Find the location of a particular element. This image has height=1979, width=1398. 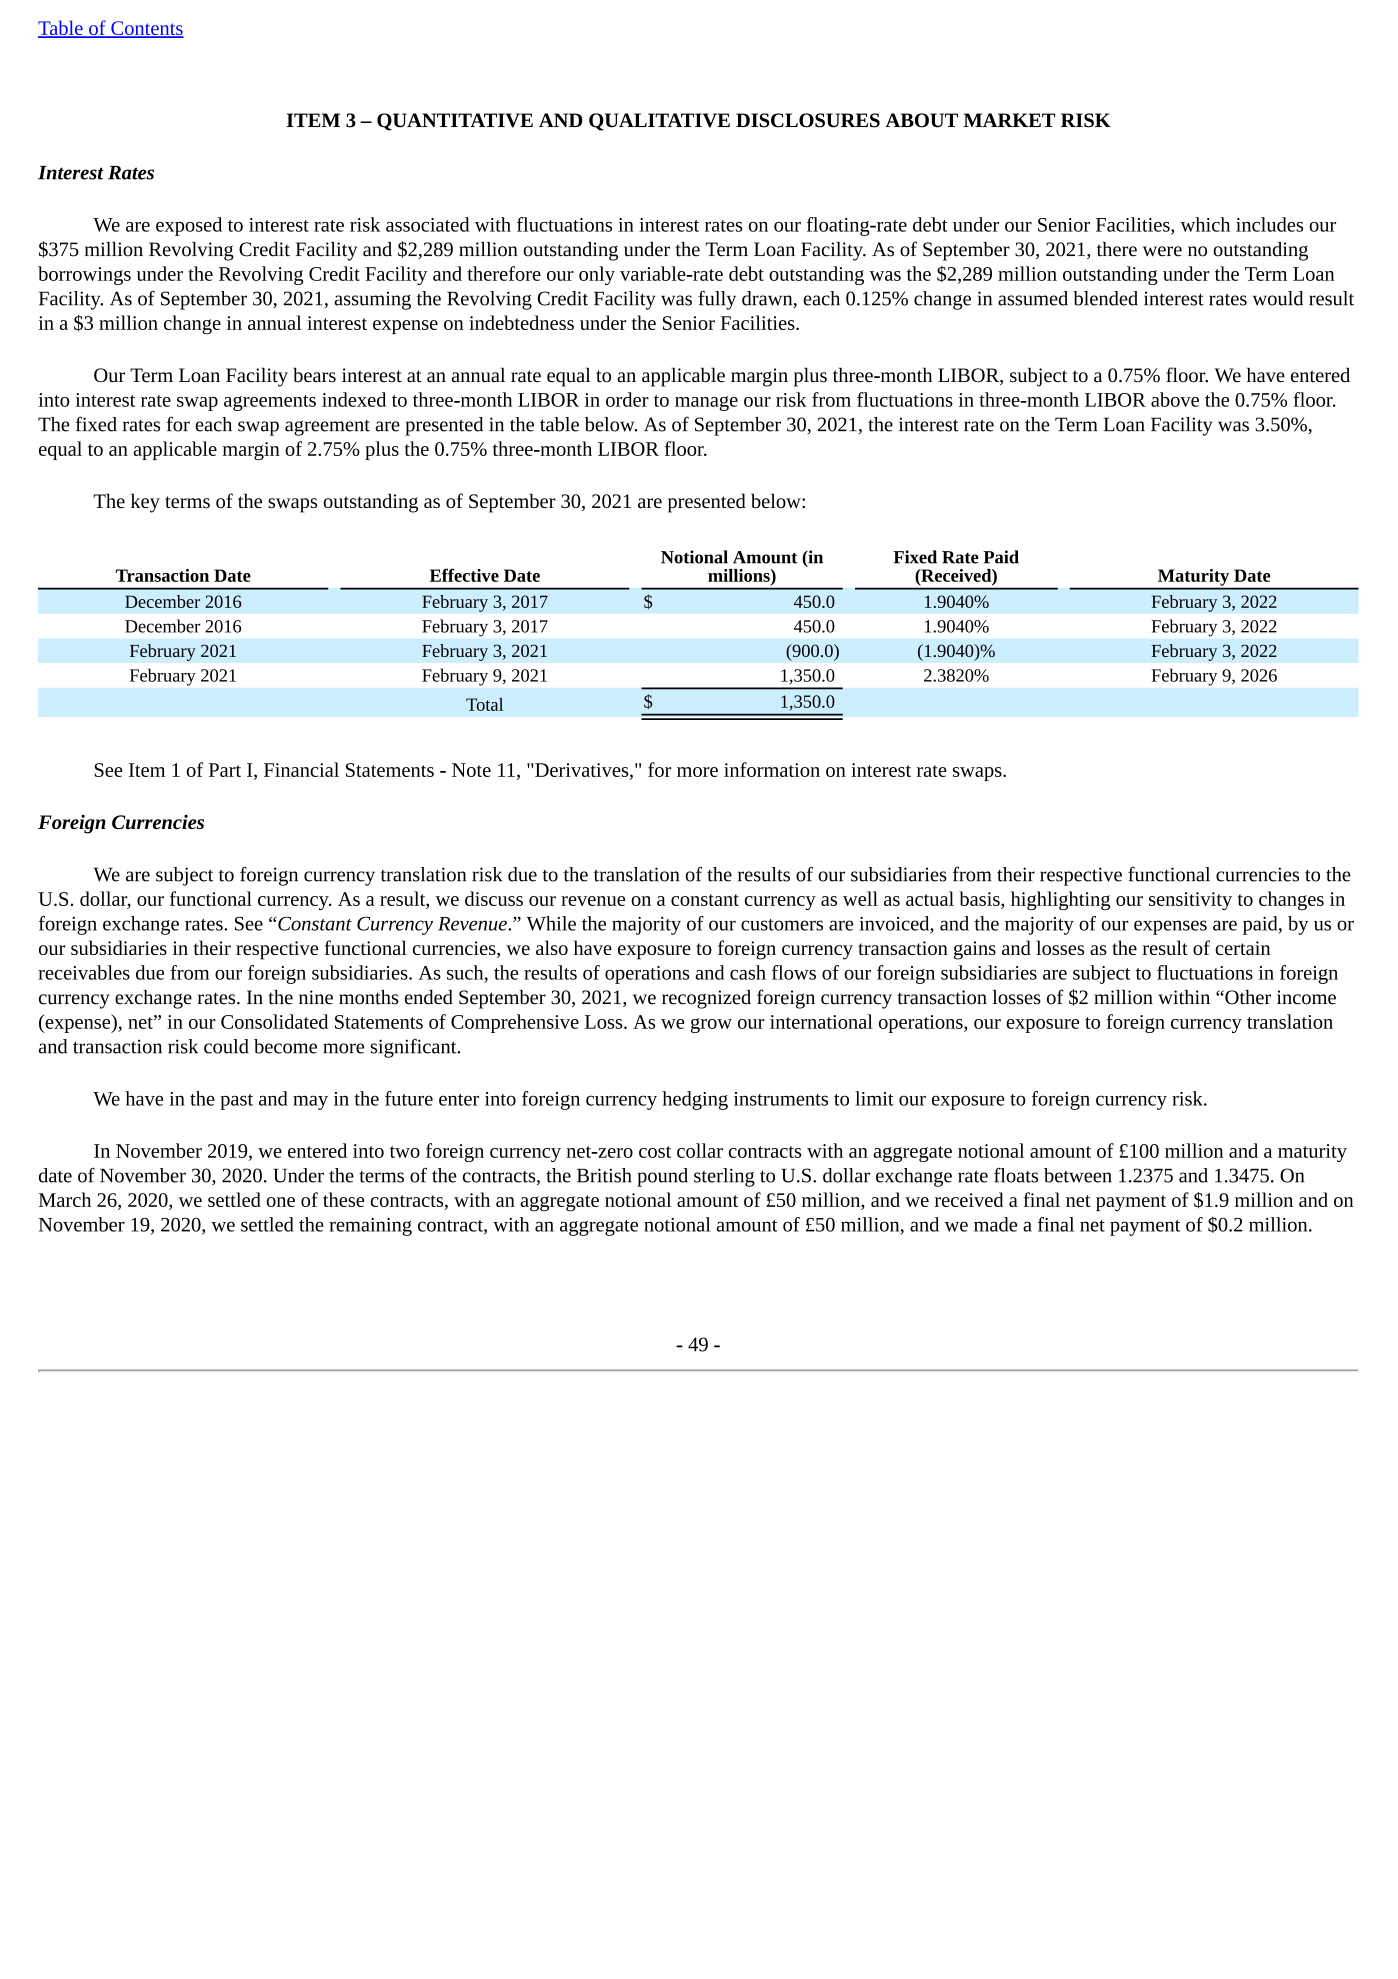

pound is located at coordinates (662, 1177).
